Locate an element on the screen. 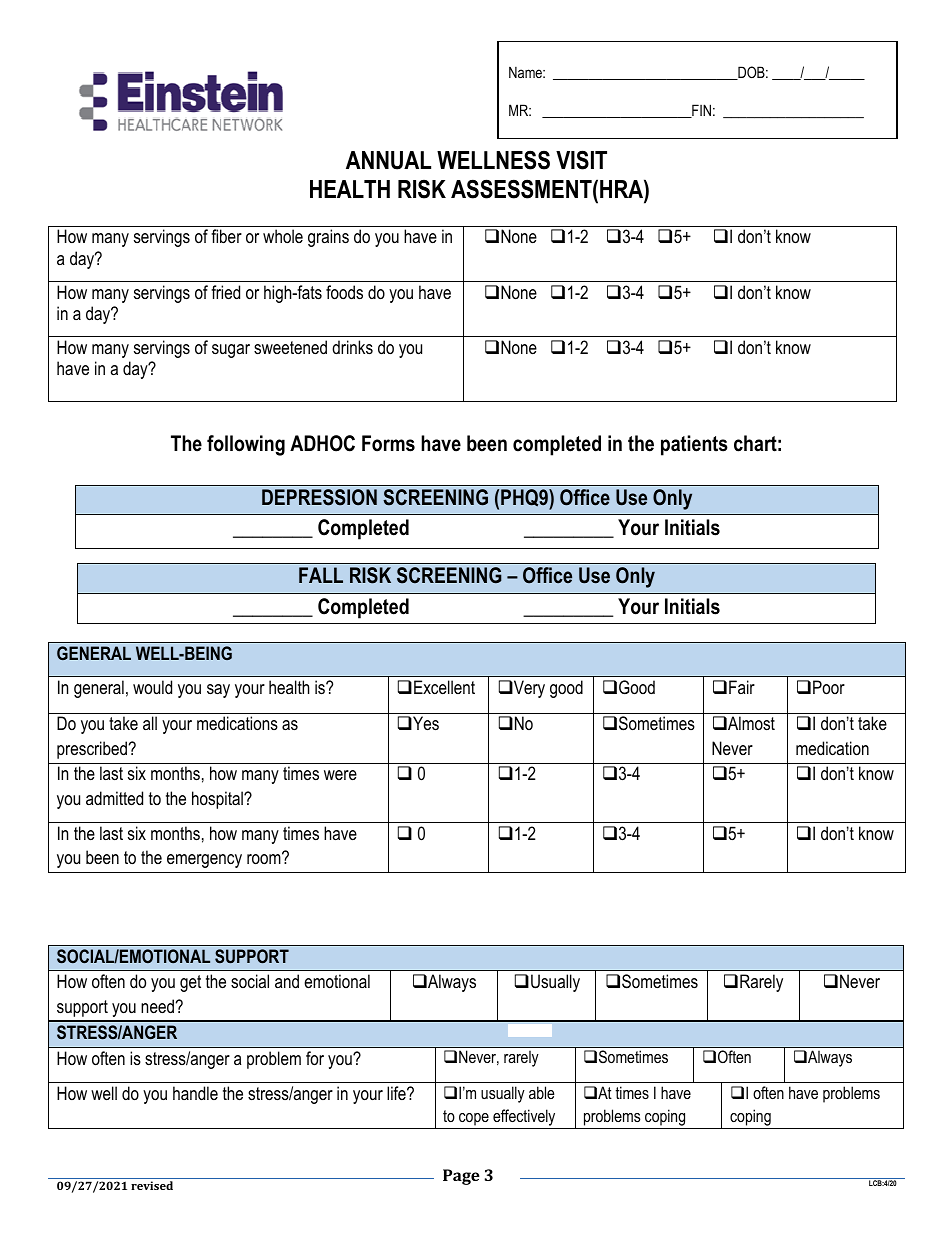 The width and height of the screenshot is (952, 1233). patients is located at coordinates (694, 445).
